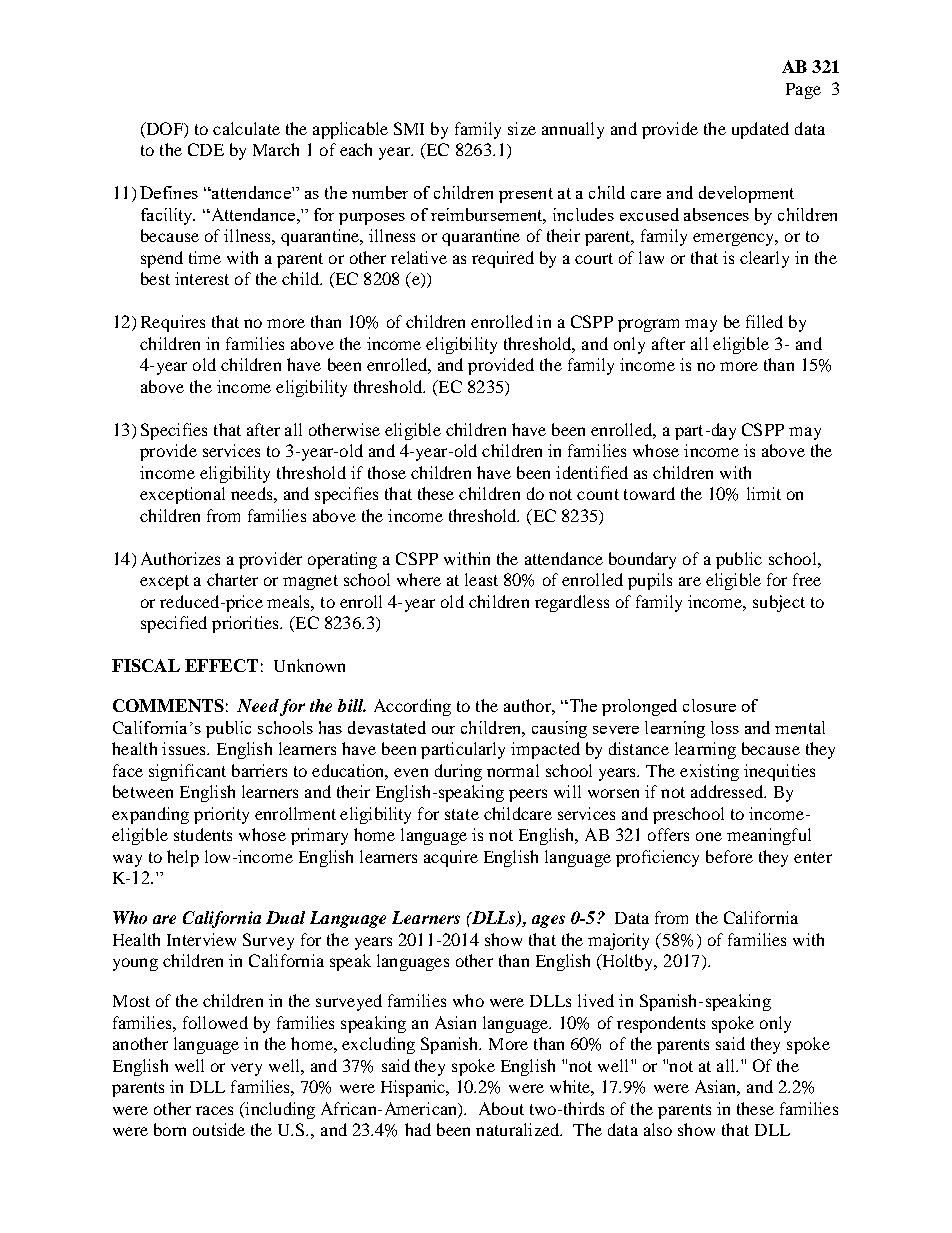 Image resolution: width=952 pixels, height=1233 pixels. What do you see at coordinates (764, 493) in the screenshot?
I see `limit` at bounding box center [764, 493].
